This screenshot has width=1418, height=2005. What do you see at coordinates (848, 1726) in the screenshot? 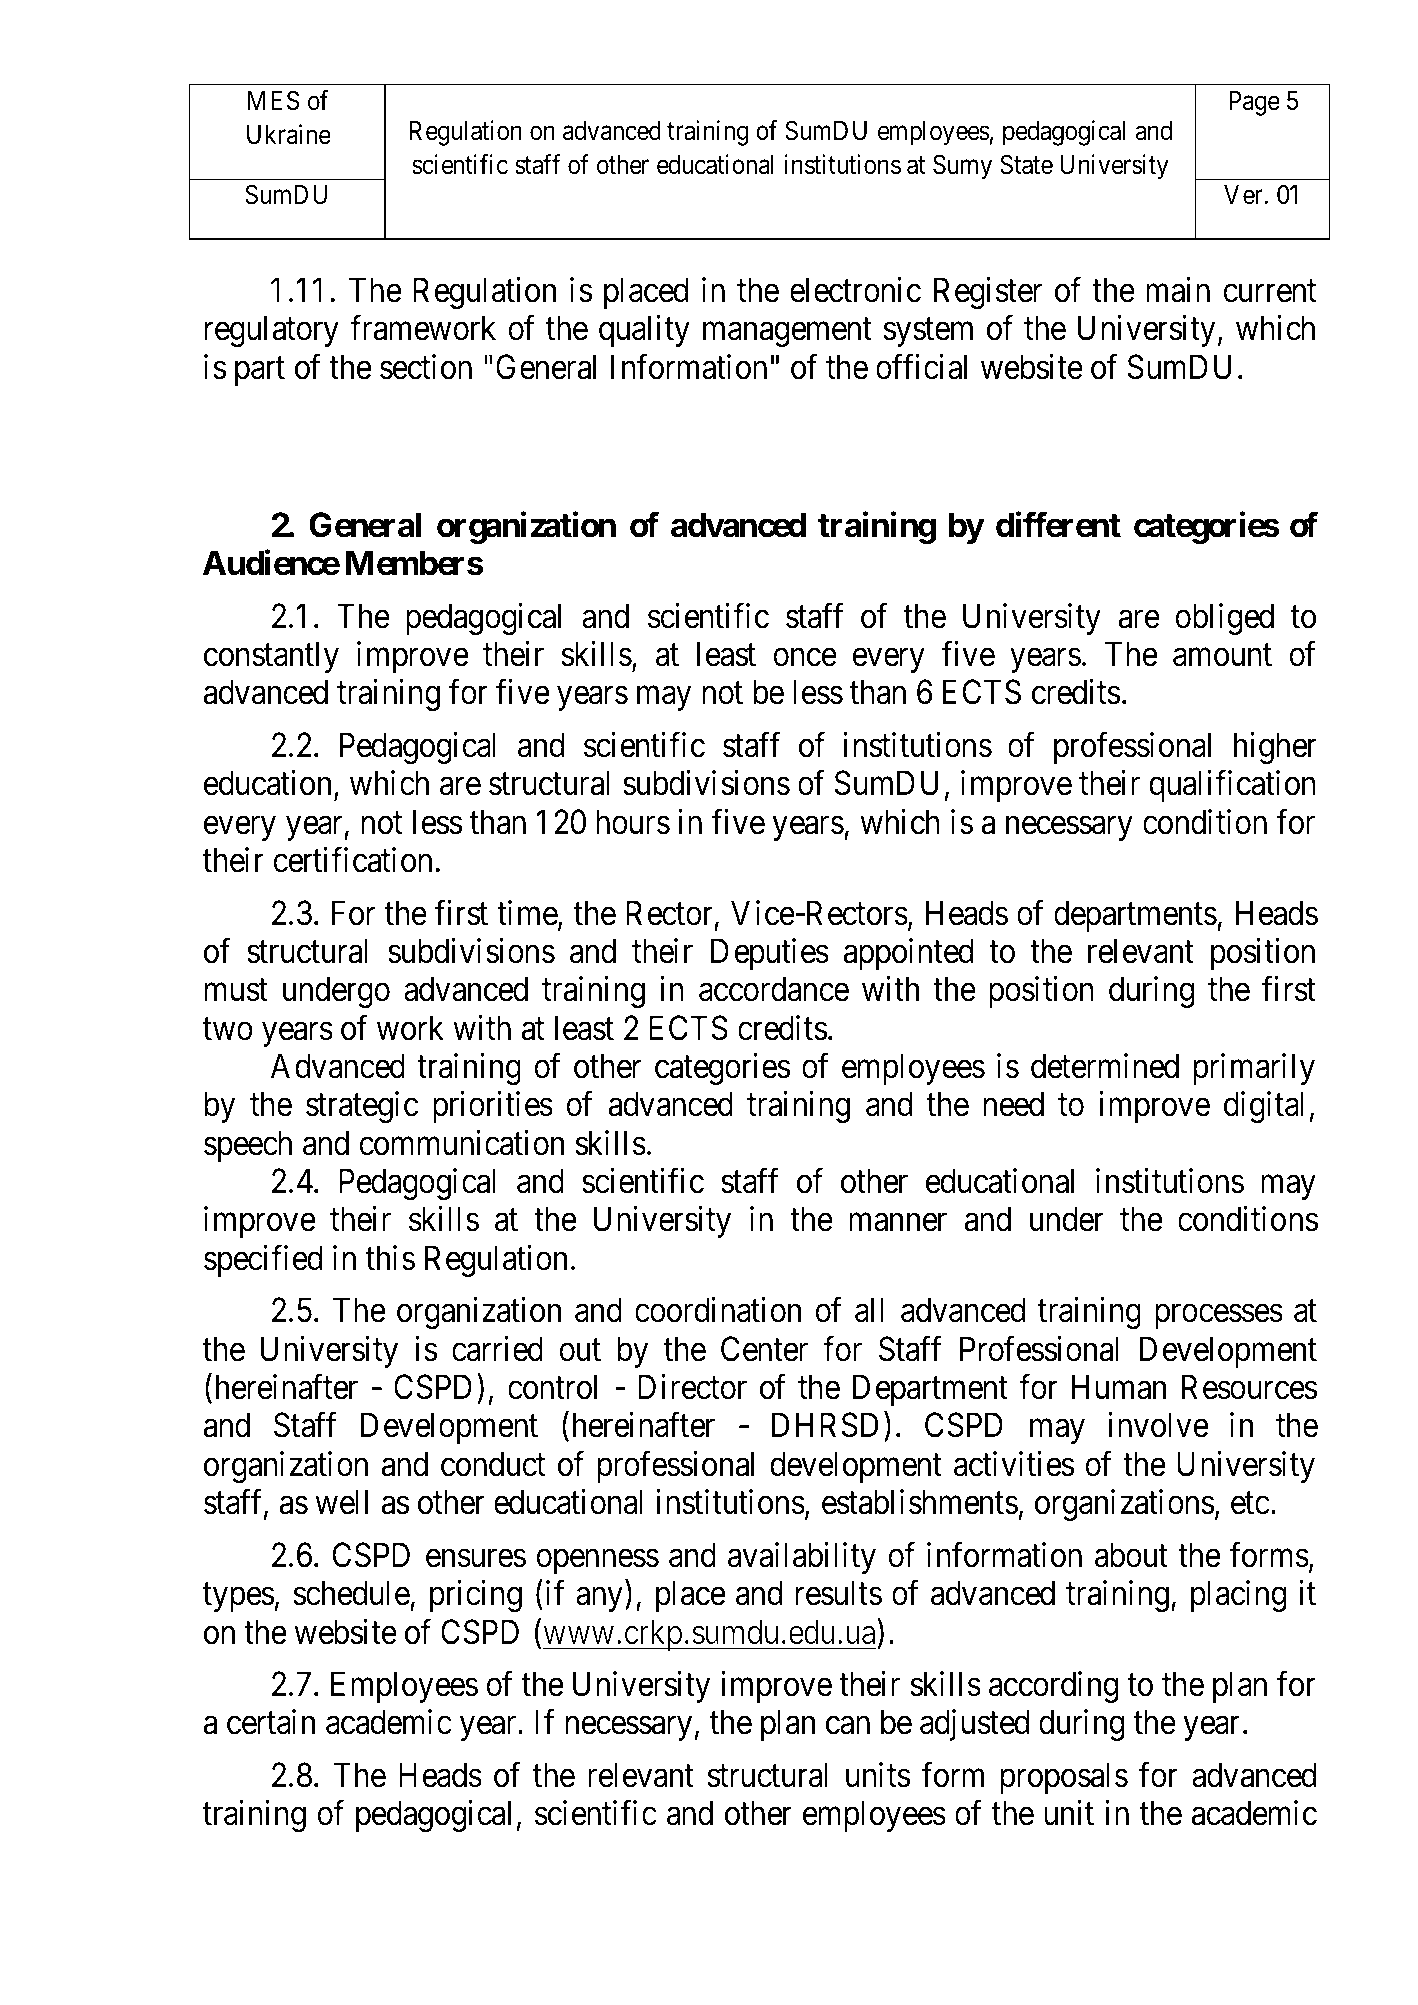
I see `can` at bounding box center [848, 1726].
